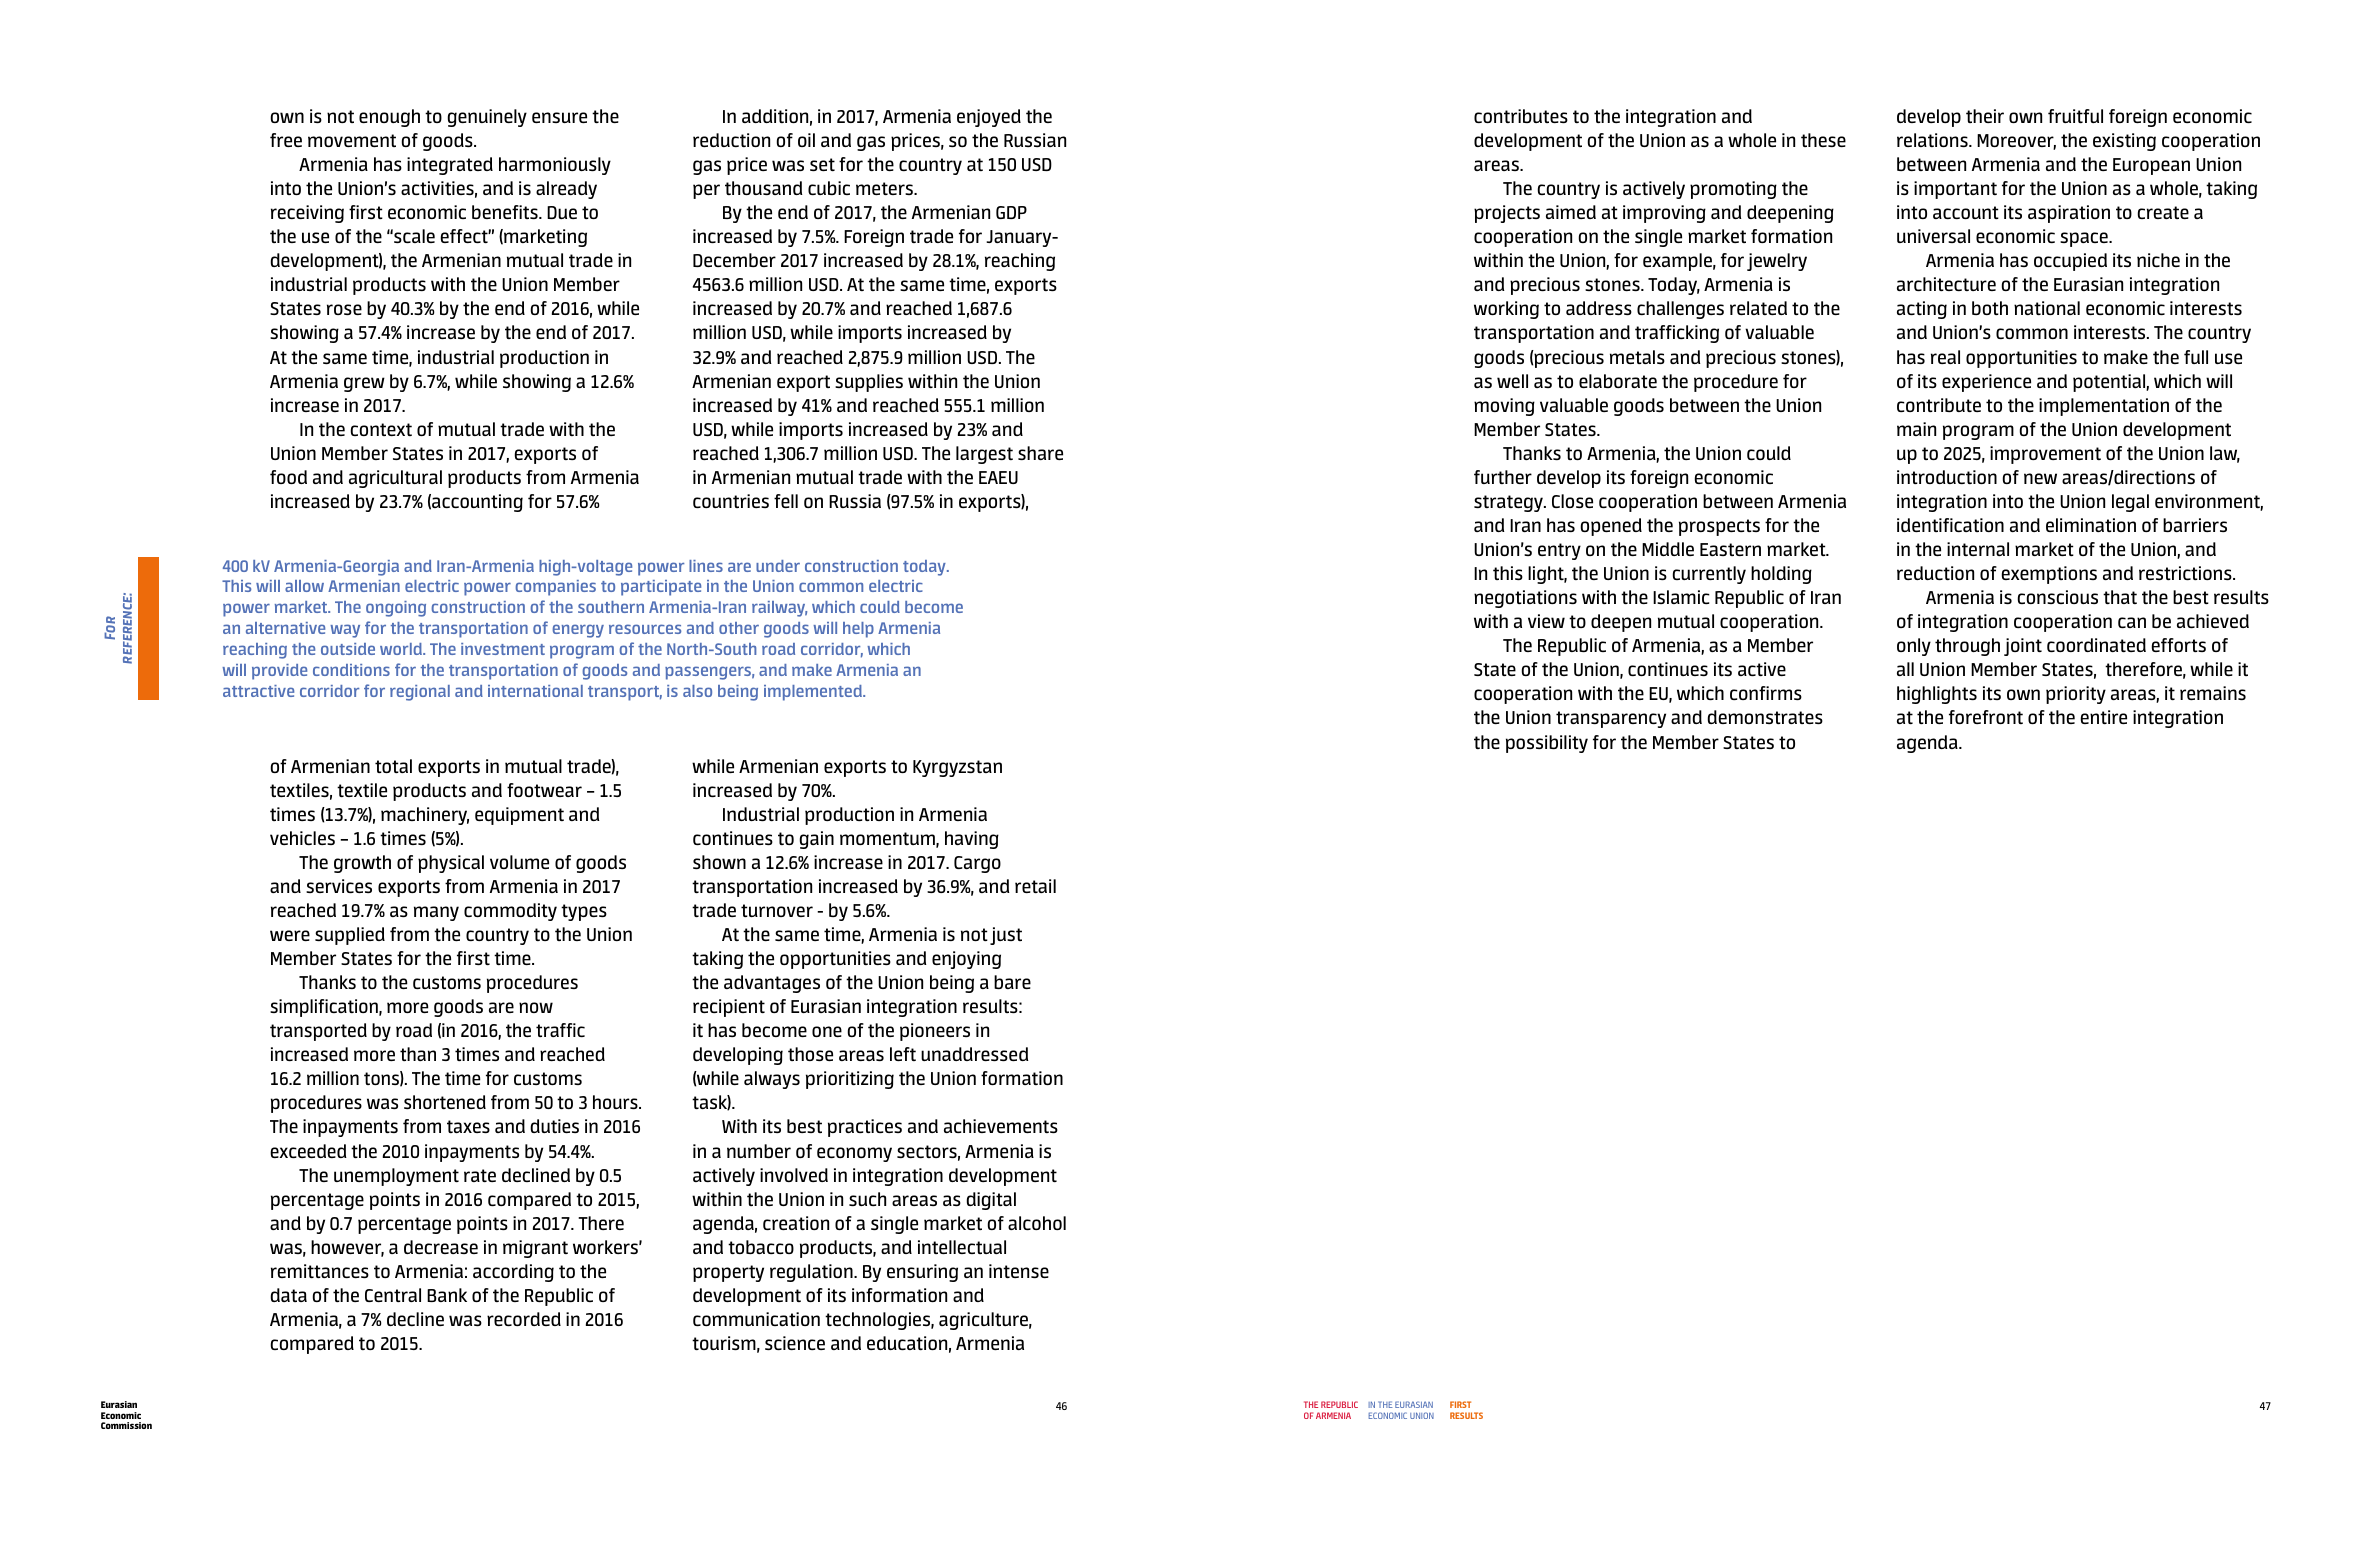  I want to click on supplied, so click(350, 936).
